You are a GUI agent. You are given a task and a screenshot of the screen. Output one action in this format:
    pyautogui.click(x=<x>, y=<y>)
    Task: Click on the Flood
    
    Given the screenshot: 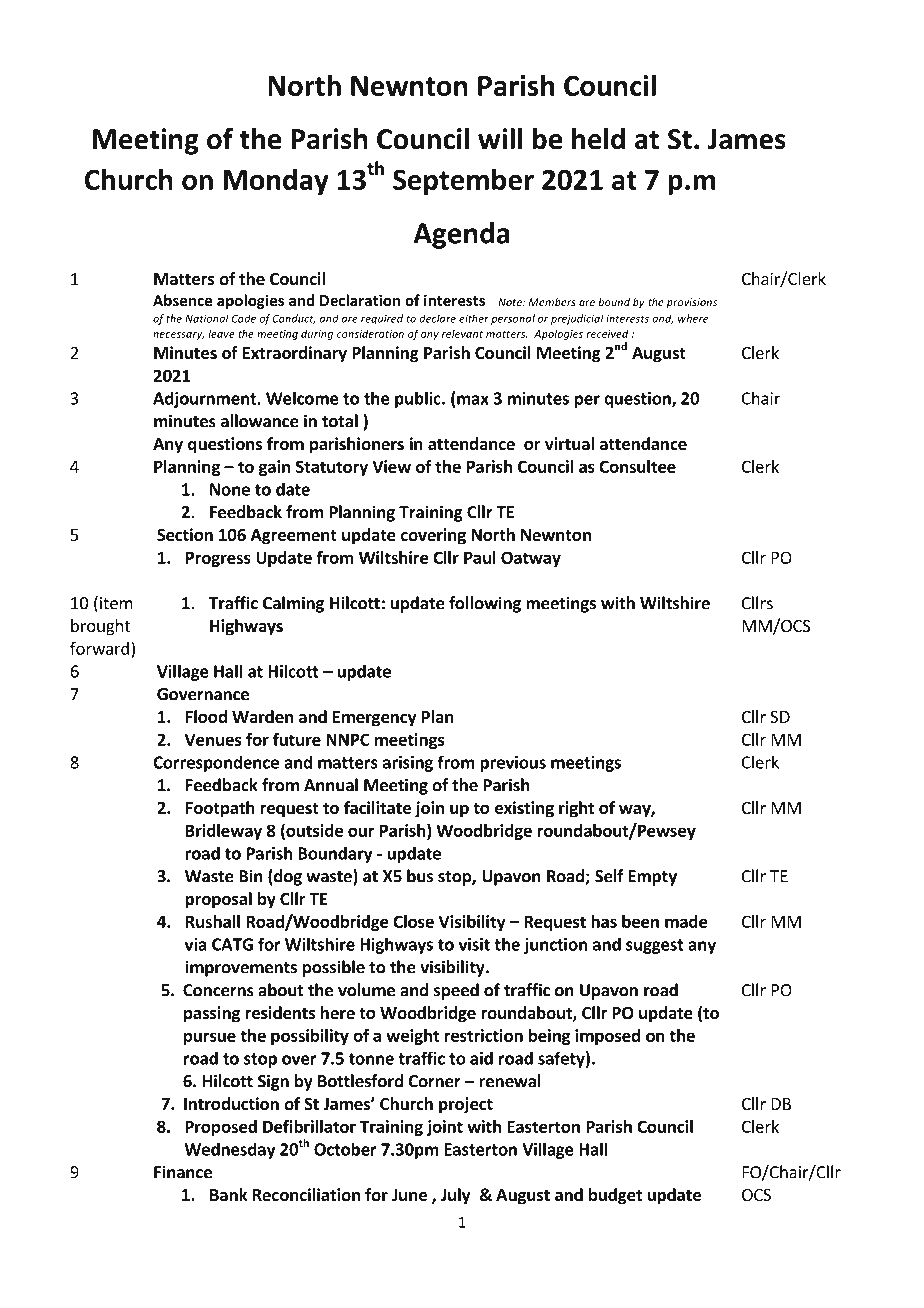 What is the action you would take?
    pyautogui.click(x=206, y=717)
